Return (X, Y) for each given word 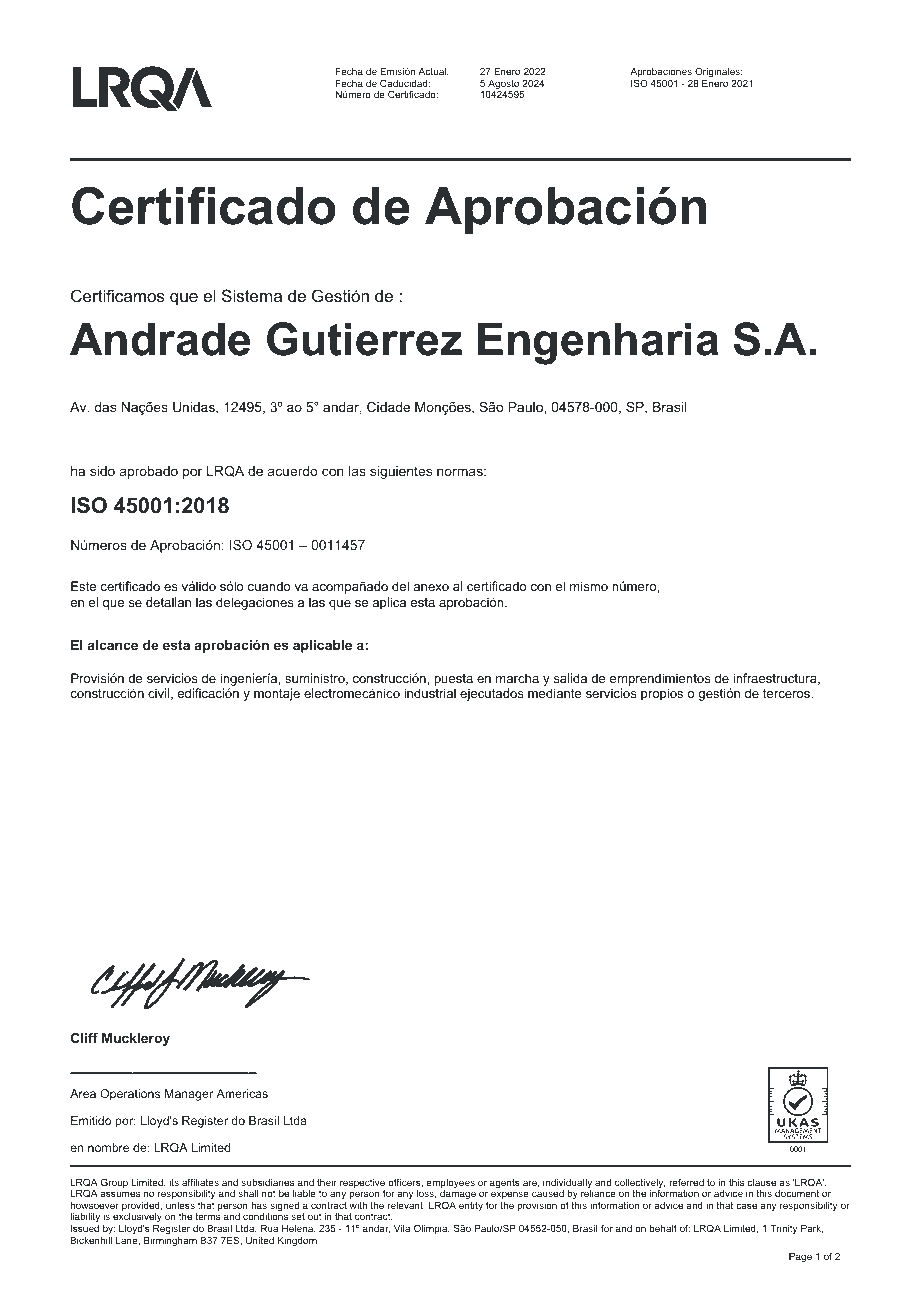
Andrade (160, 339)
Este (83, 586)
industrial (430, 693)
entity (471, 1206)
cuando (269, 586)
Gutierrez (364, 339)
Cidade (388, 407)
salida (570, 678)
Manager (189, 1095)
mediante (555, 693)
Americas (242, 1093)
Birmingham (170, 1241)
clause (761, 1182)
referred (686, 1182)
